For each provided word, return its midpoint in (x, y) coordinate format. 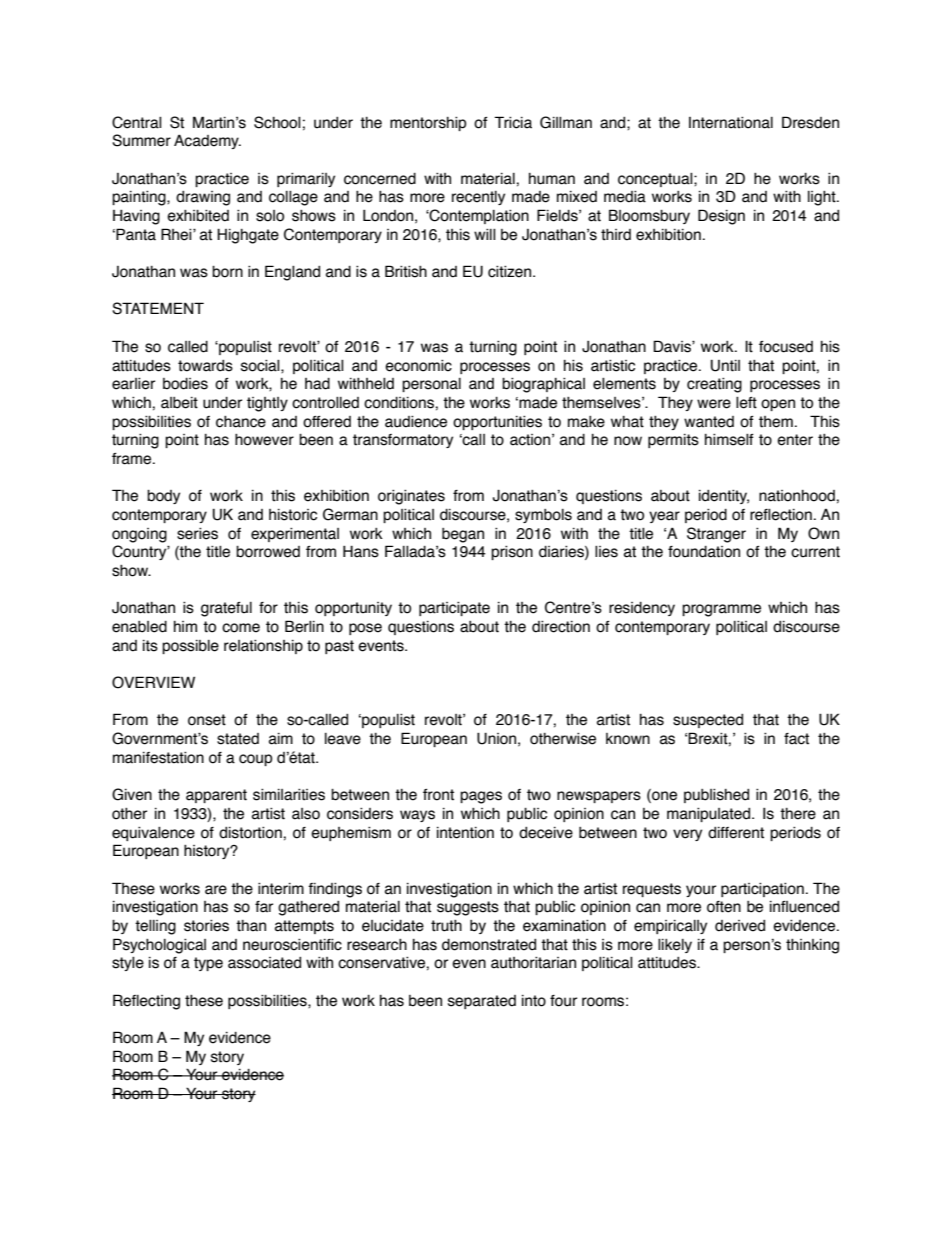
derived (740, 926)
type (208, 964)
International (731, 122)
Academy (207, 141)
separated (482, 1002)
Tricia (513, 122)
